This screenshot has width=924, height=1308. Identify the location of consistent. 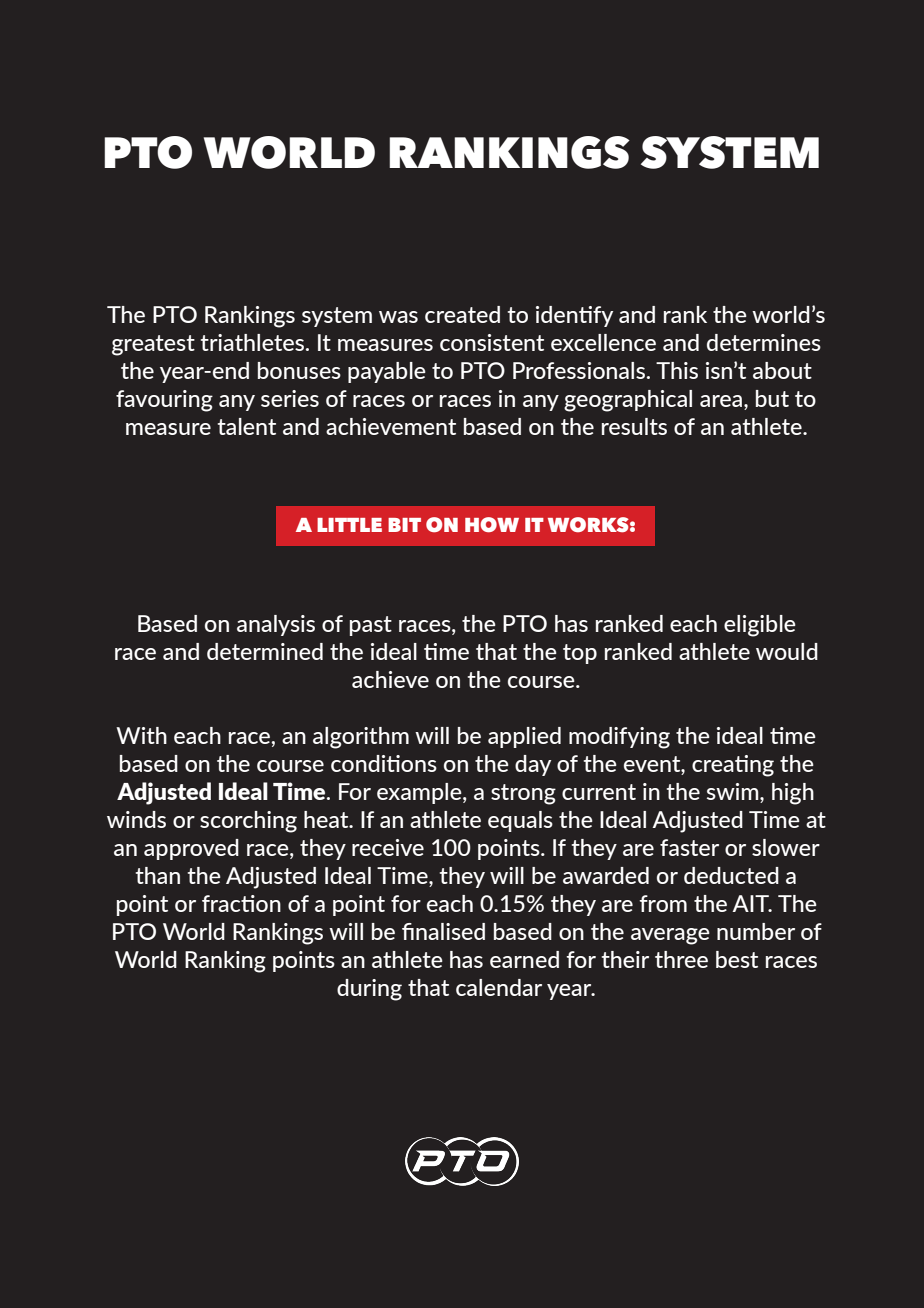
(492, 342).
